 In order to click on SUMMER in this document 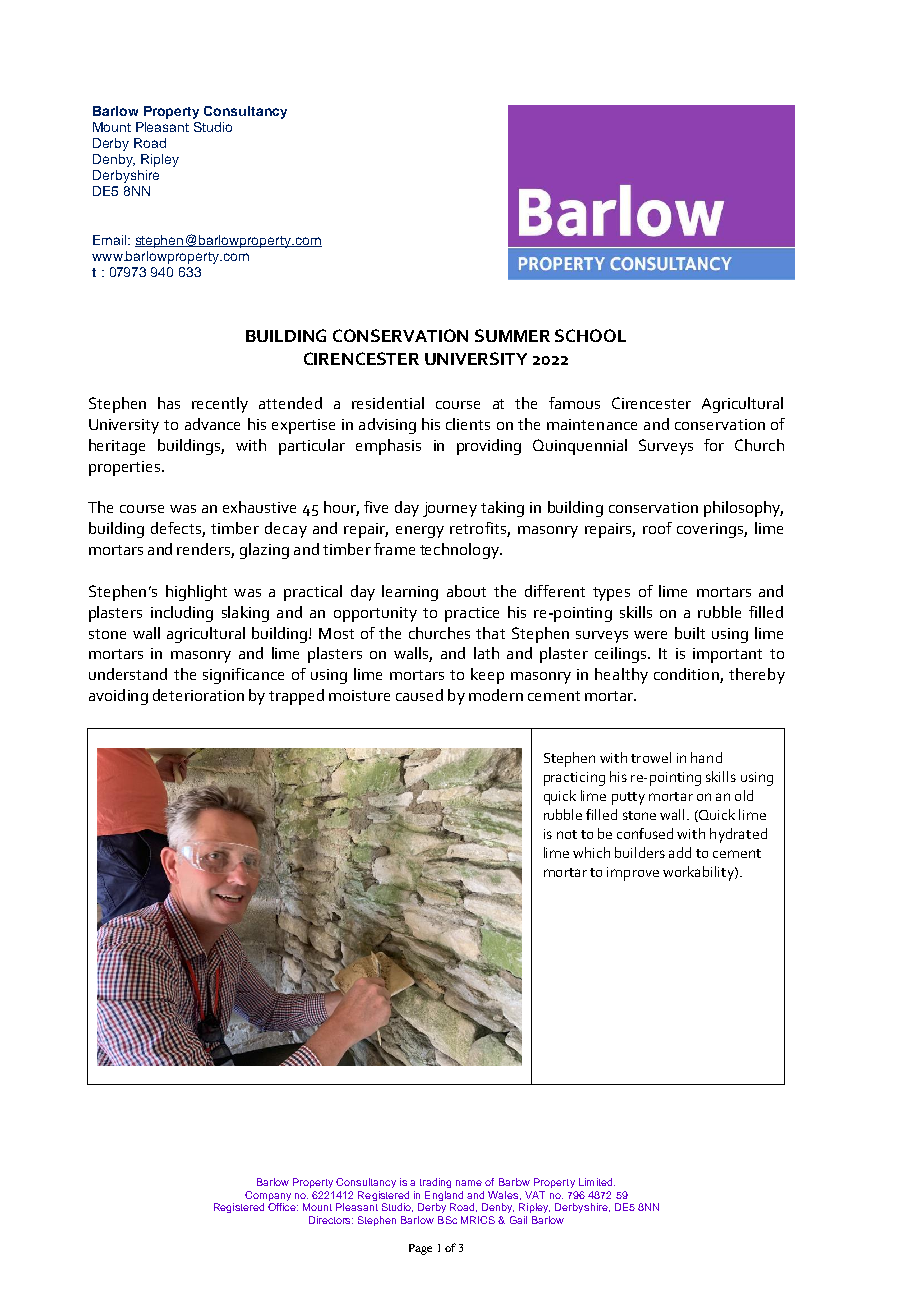, I will do `click(512, 335)`.
